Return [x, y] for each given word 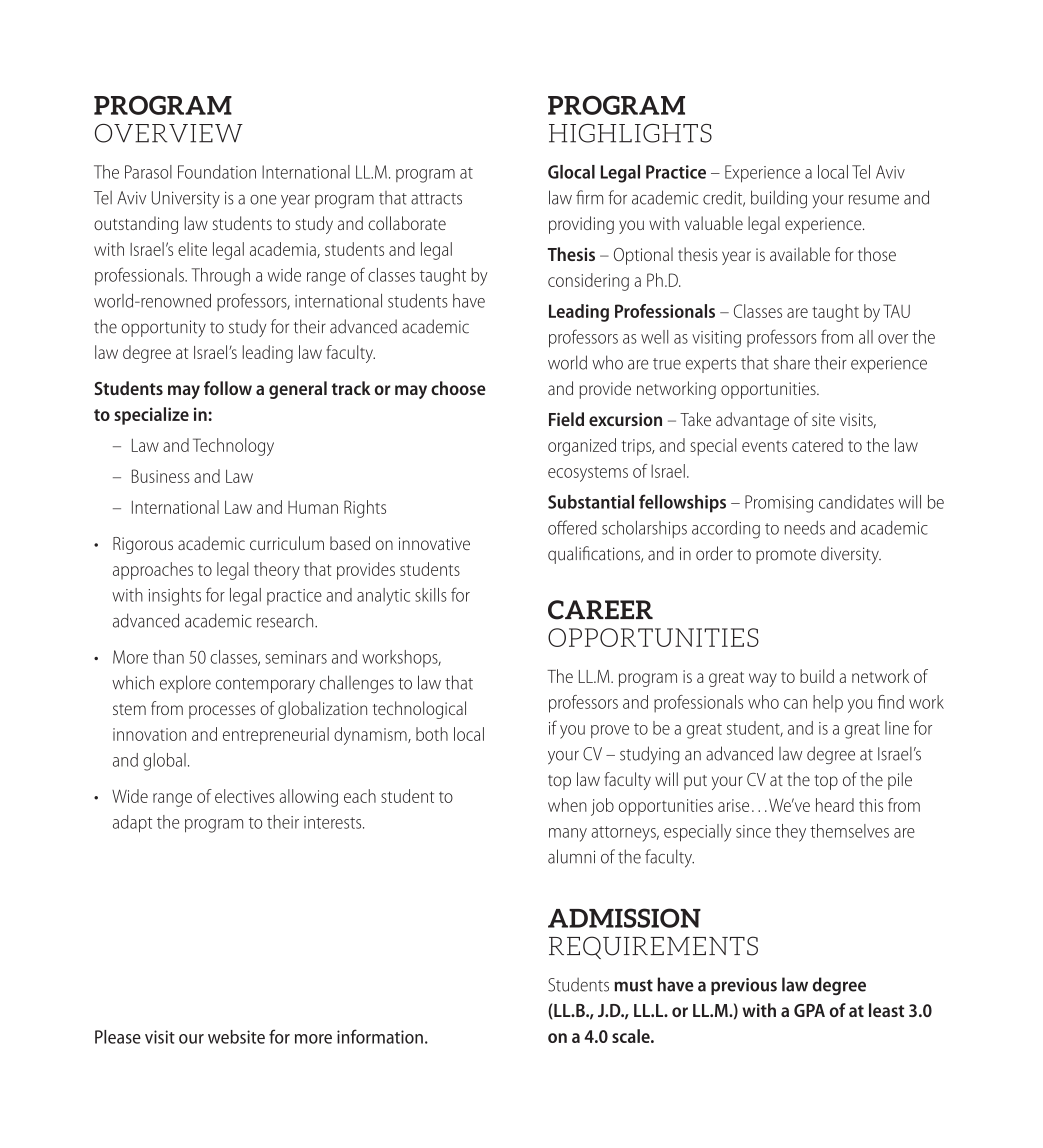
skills [431, 595]
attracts [436, 199]
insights [175, 597]
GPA [809, 1010]
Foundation [217, 172]
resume [874, 200]
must [633, 985]
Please [118, 1037]
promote [786, 556]
